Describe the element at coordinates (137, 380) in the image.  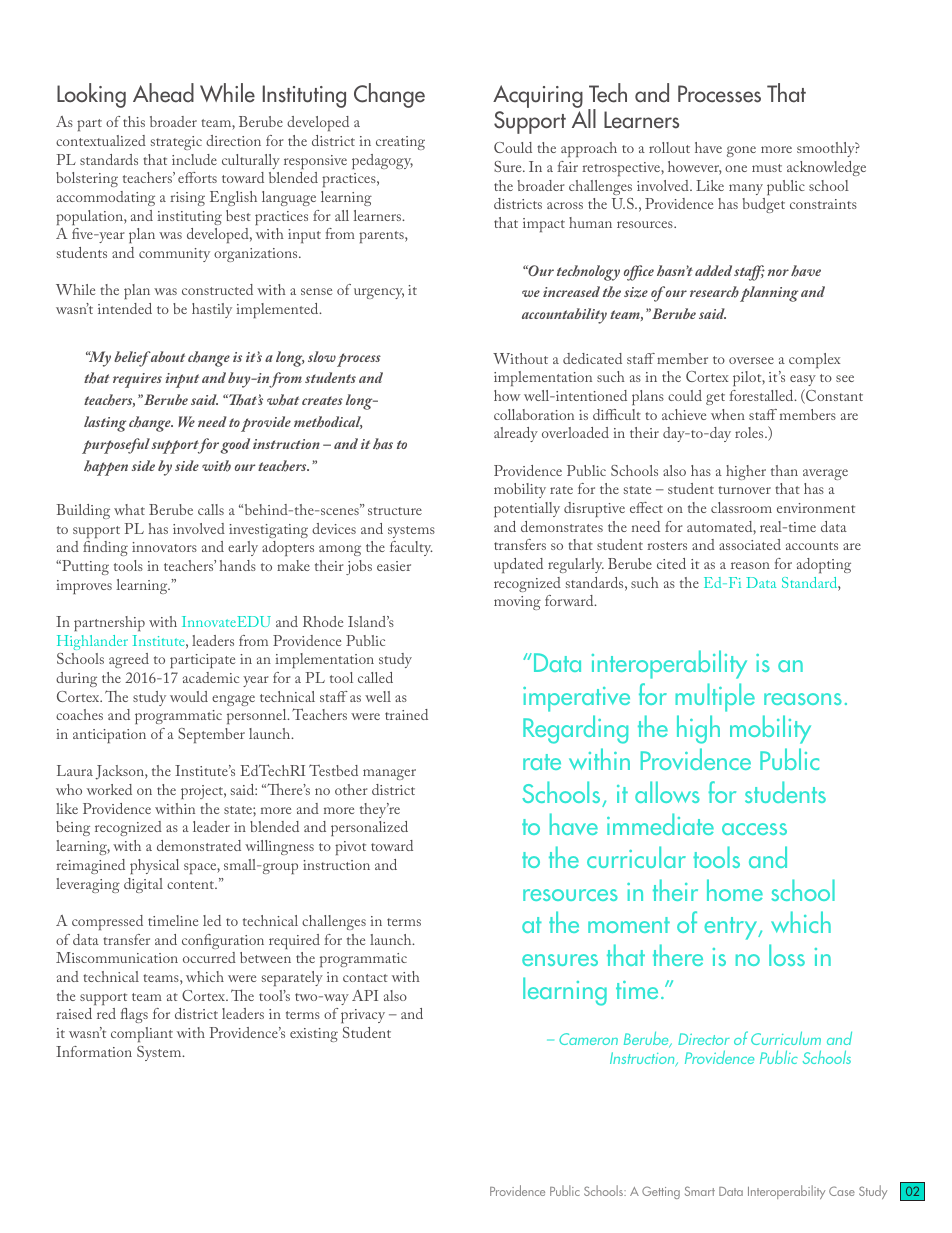
I see `requires` at that location.
